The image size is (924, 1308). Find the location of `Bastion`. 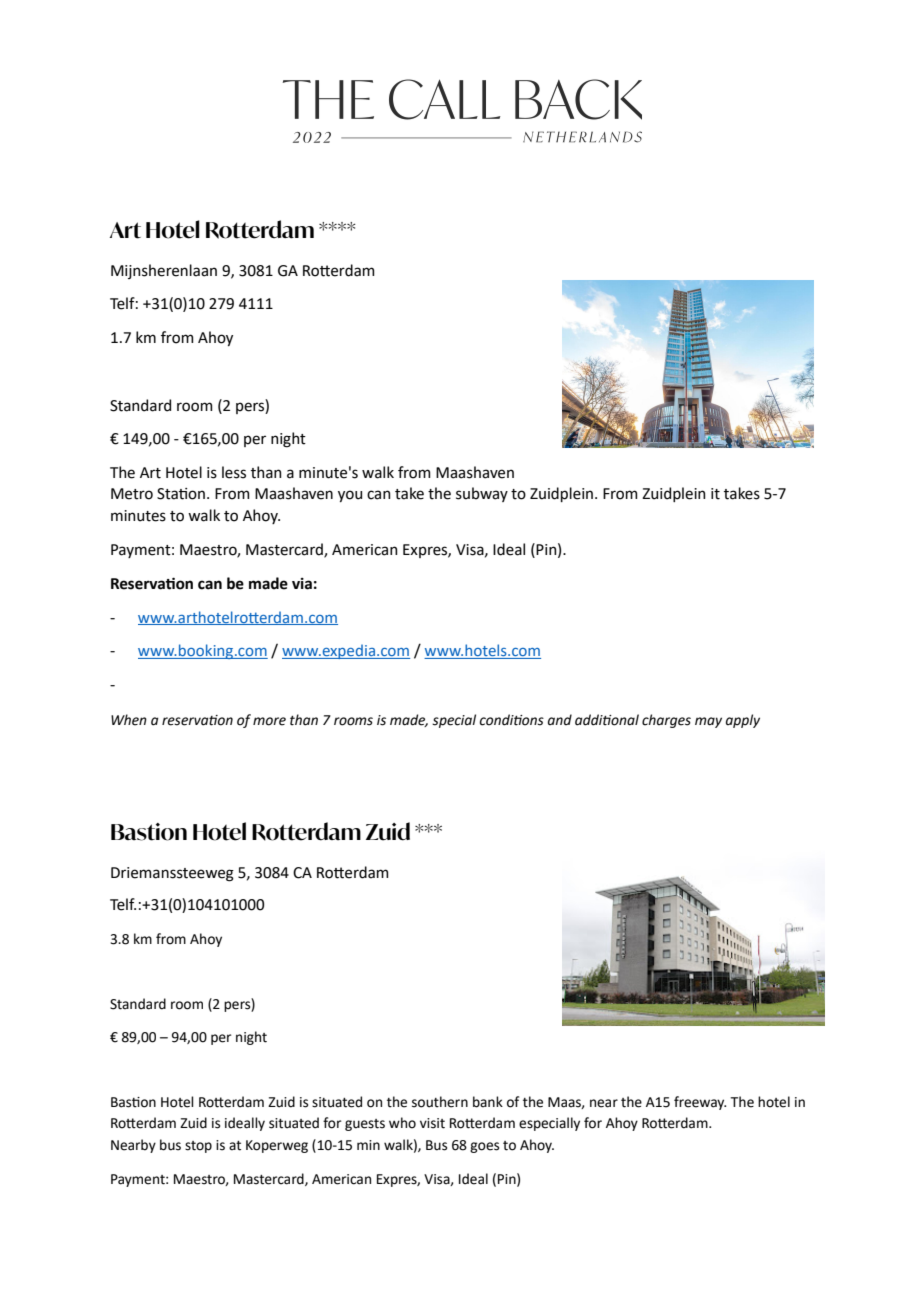

Bastion is located at coordinates (149, 832).
